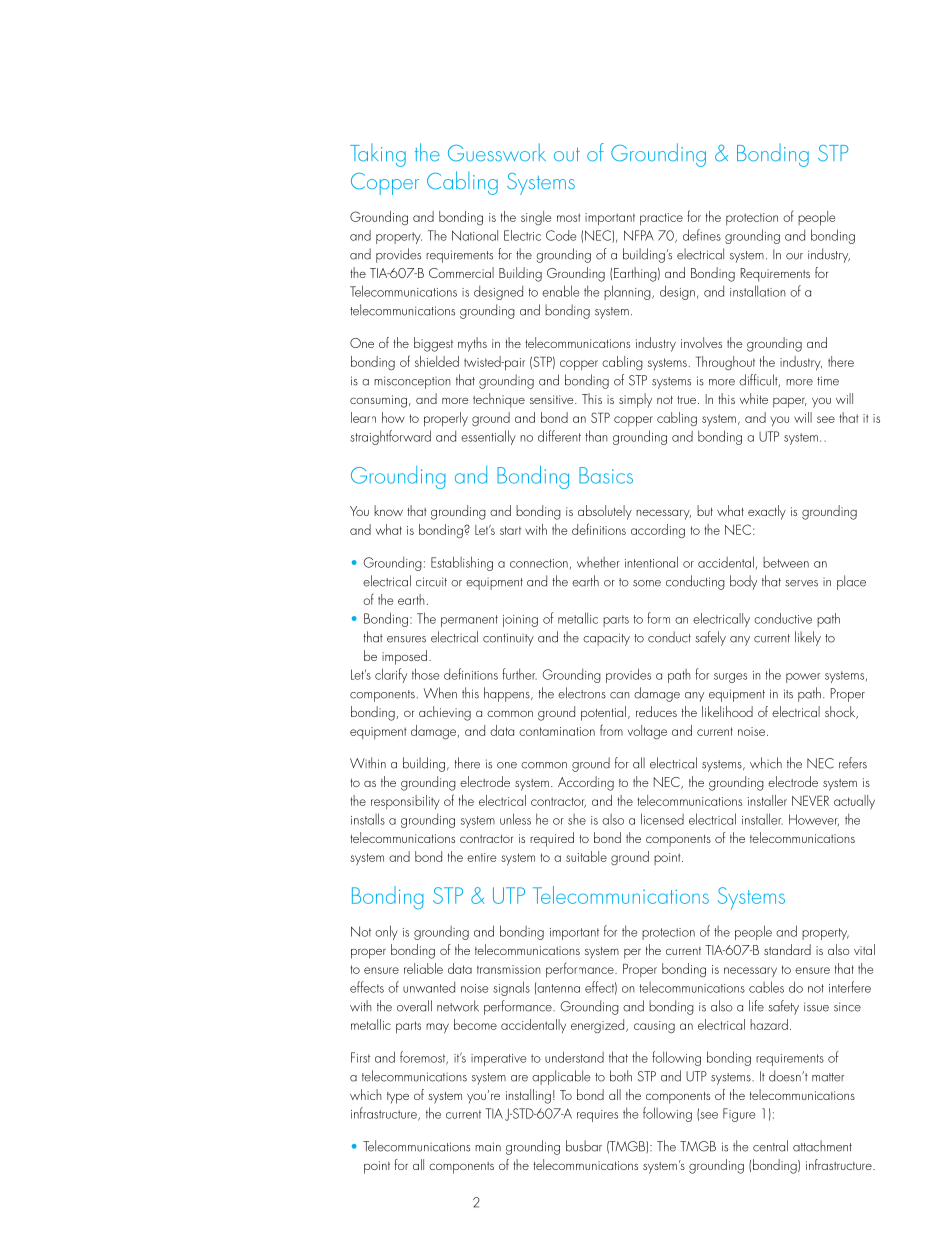  I want to click on paper, so click(790, 402).
